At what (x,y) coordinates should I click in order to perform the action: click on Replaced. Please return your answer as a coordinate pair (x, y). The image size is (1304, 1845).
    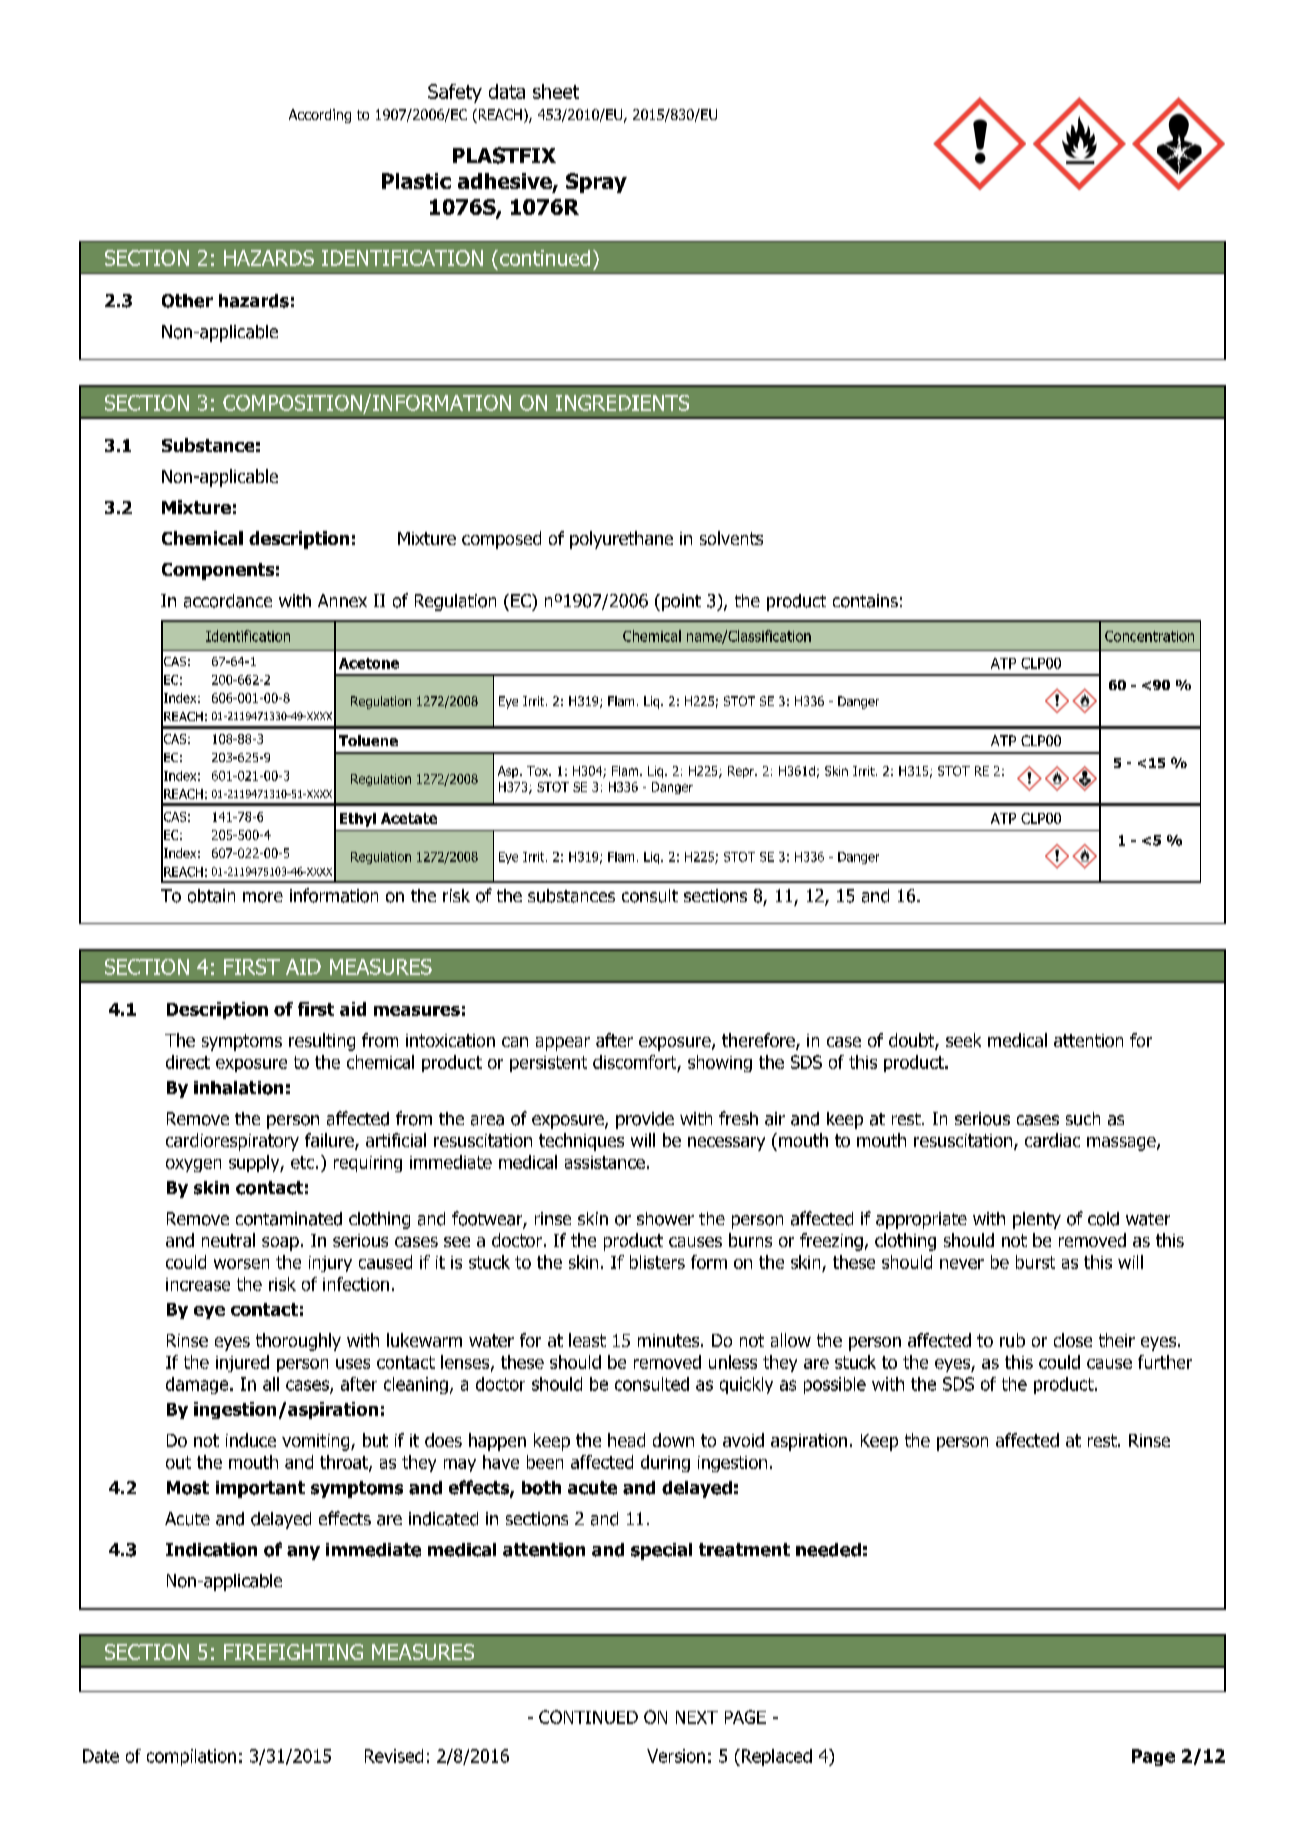
    Looking at the image, I should click on (775, 1757).
